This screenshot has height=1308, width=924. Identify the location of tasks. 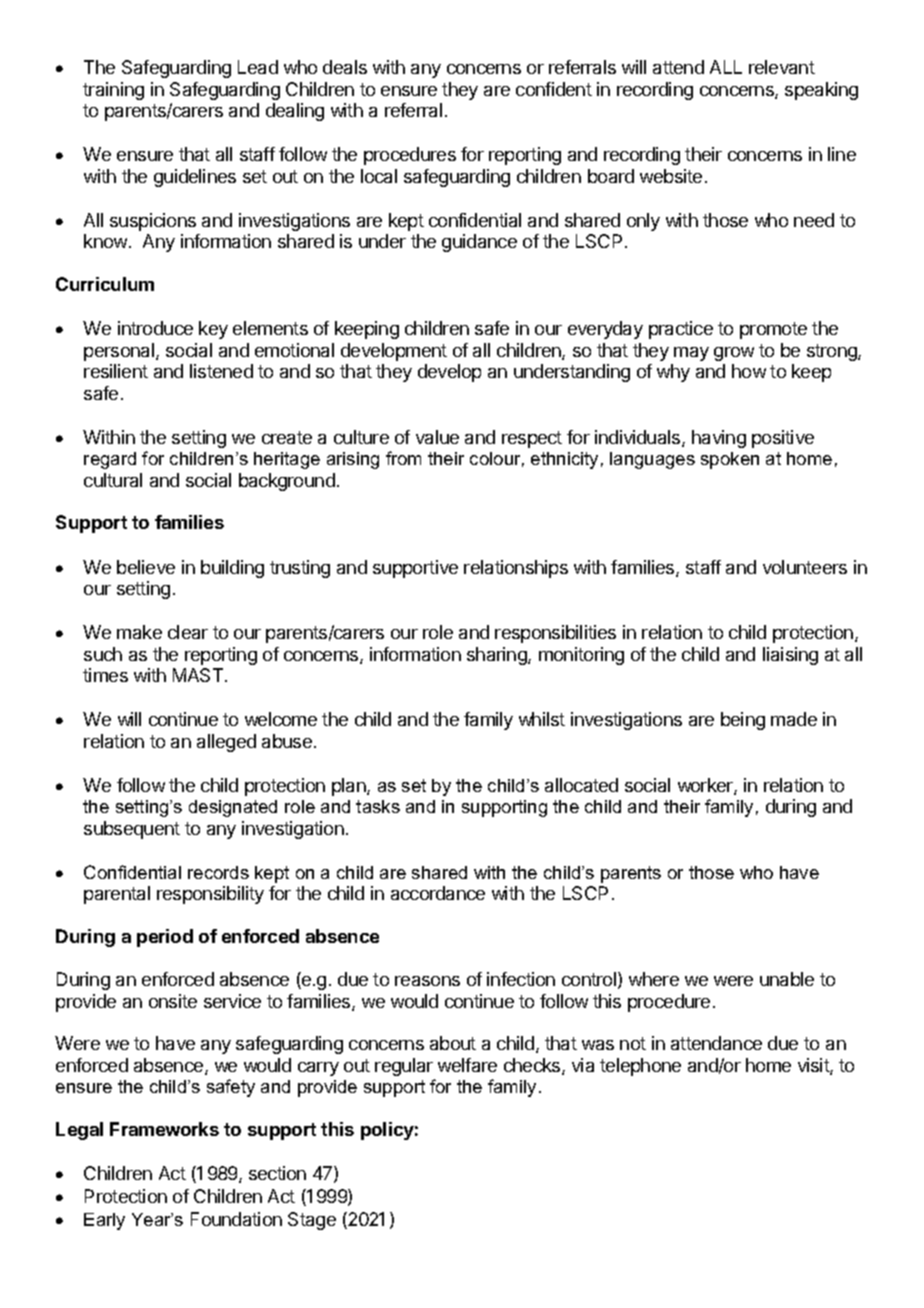
(378, 806).
